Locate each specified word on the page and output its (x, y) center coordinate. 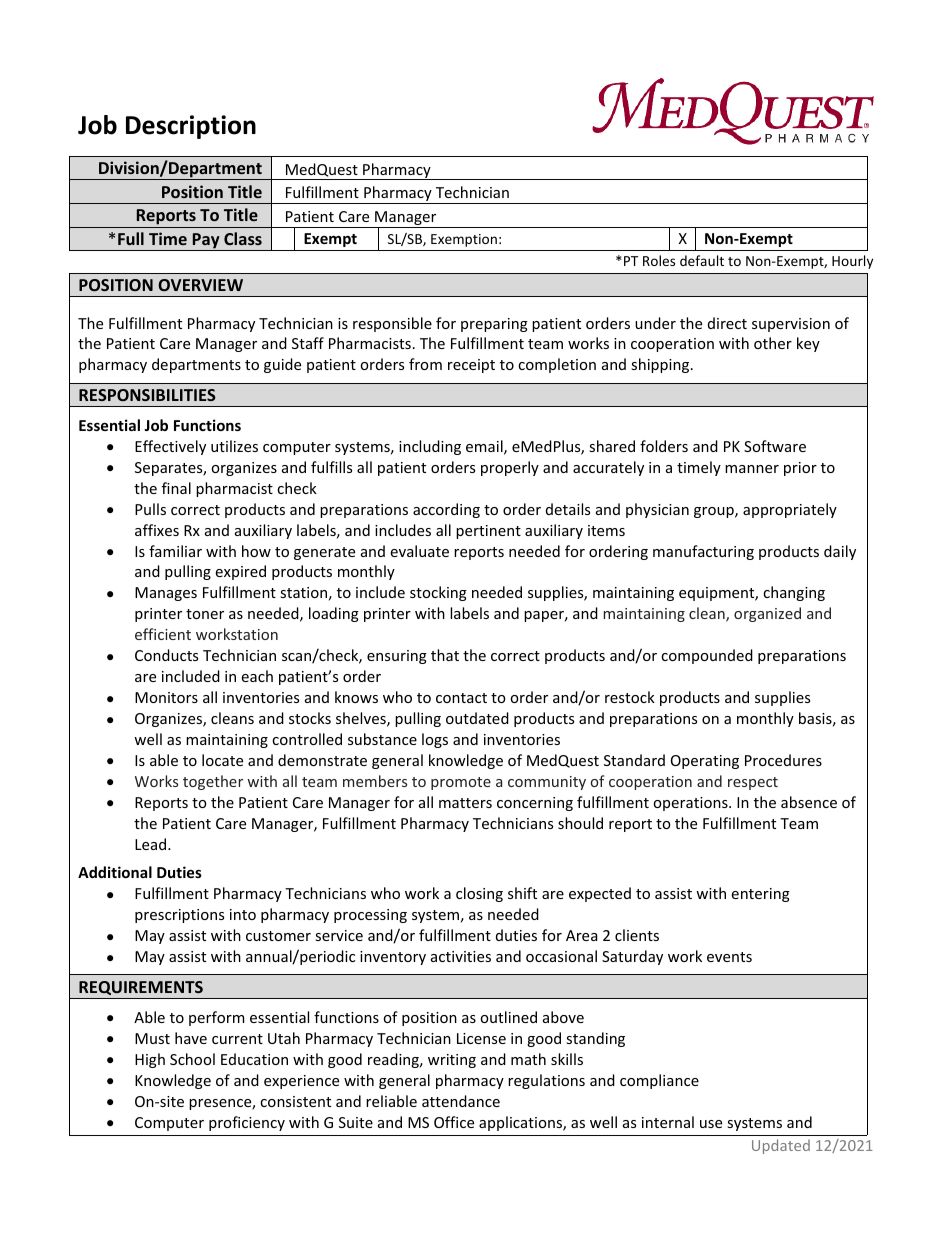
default (702, 260)
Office (454, 1122)
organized (767, 614)
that (445, 655)
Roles (659, 260)
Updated (781, 1146)
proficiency (247, 1123)
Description (191, 127)
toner (205, 614)
